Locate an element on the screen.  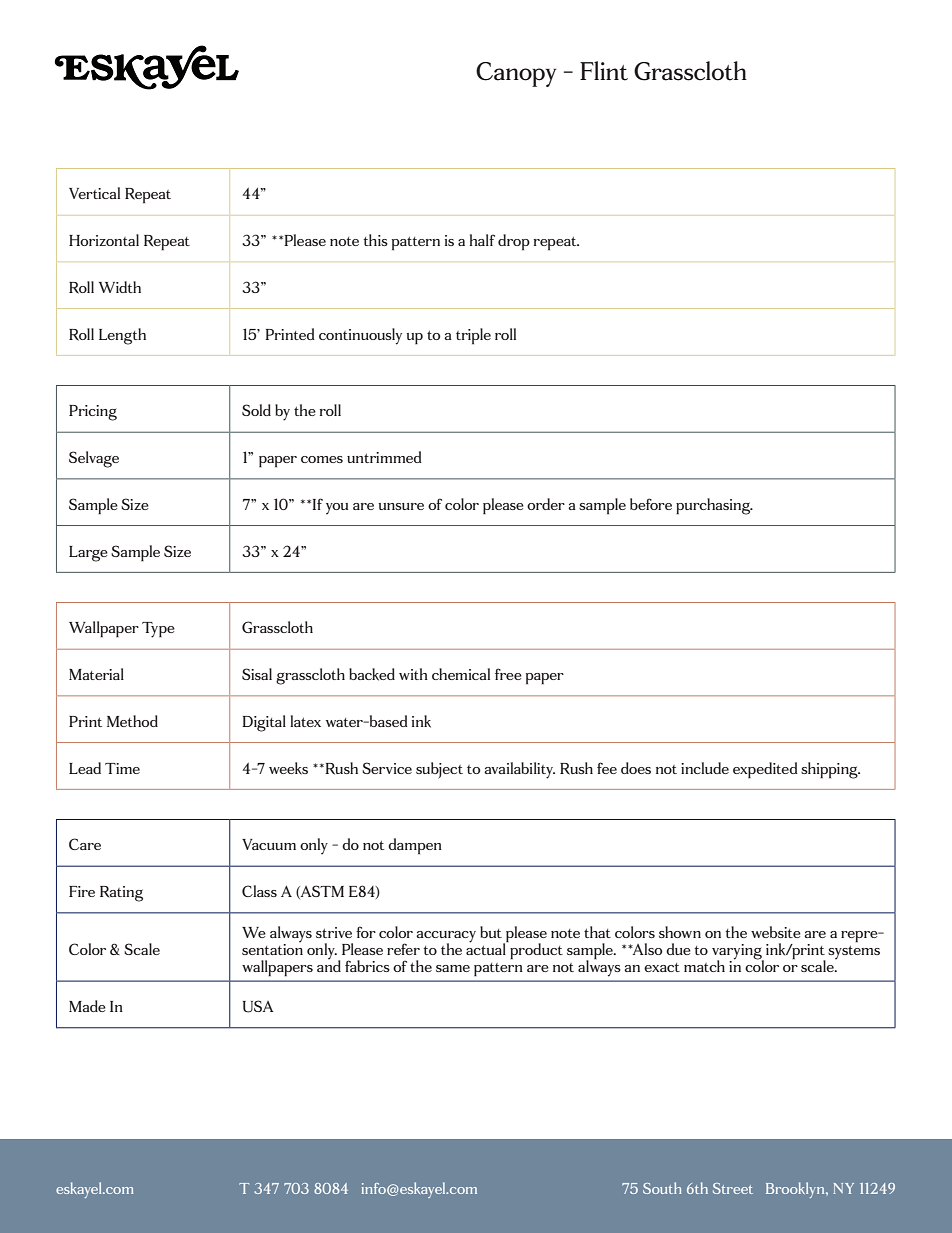
chemical is located at coordinates (461, 674).
